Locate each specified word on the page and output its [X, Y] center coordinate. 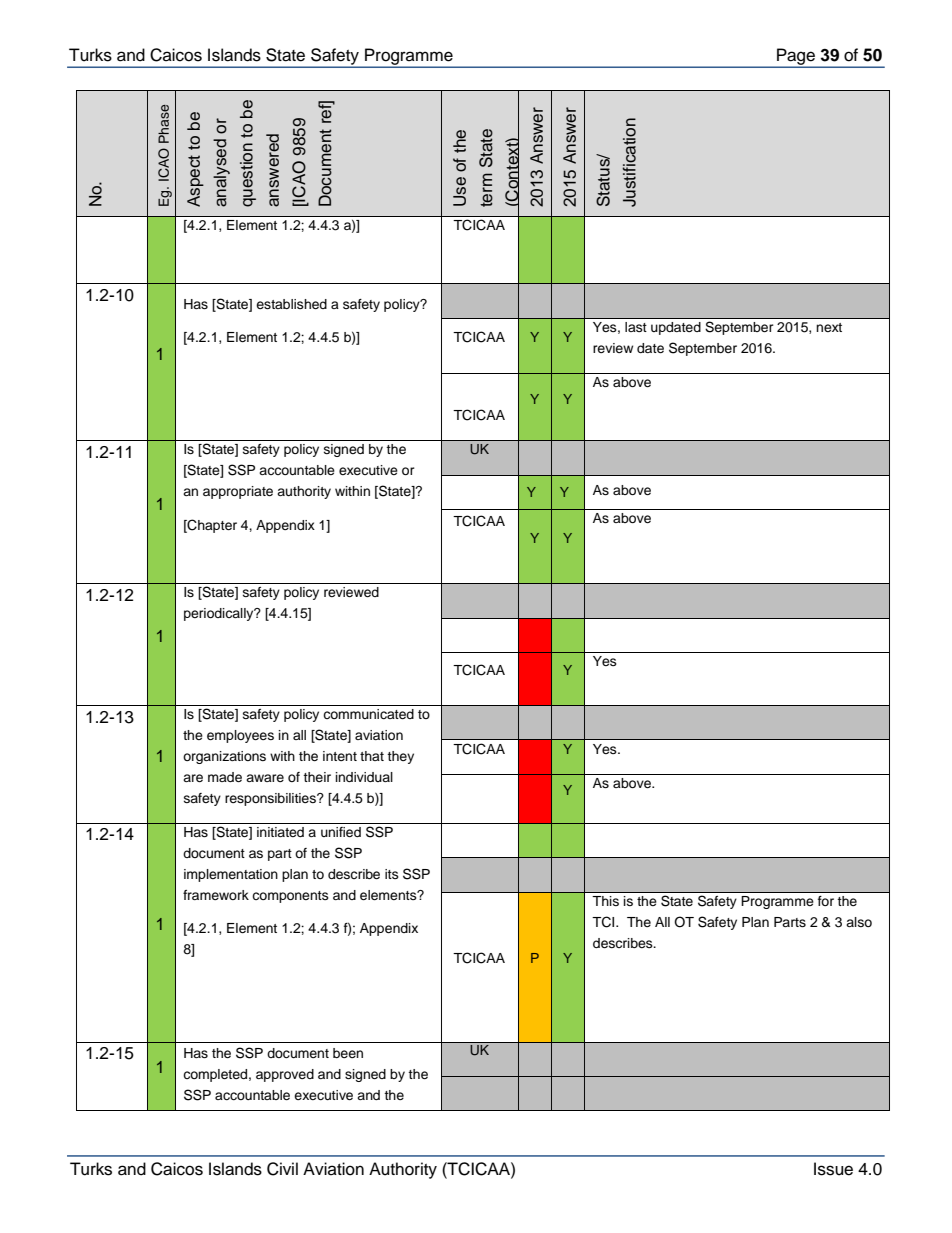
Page [796, 57]
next [829, 327]
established [291, 304]
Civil [282, 1169]
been [348, 1053]
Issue [833, 1169]
